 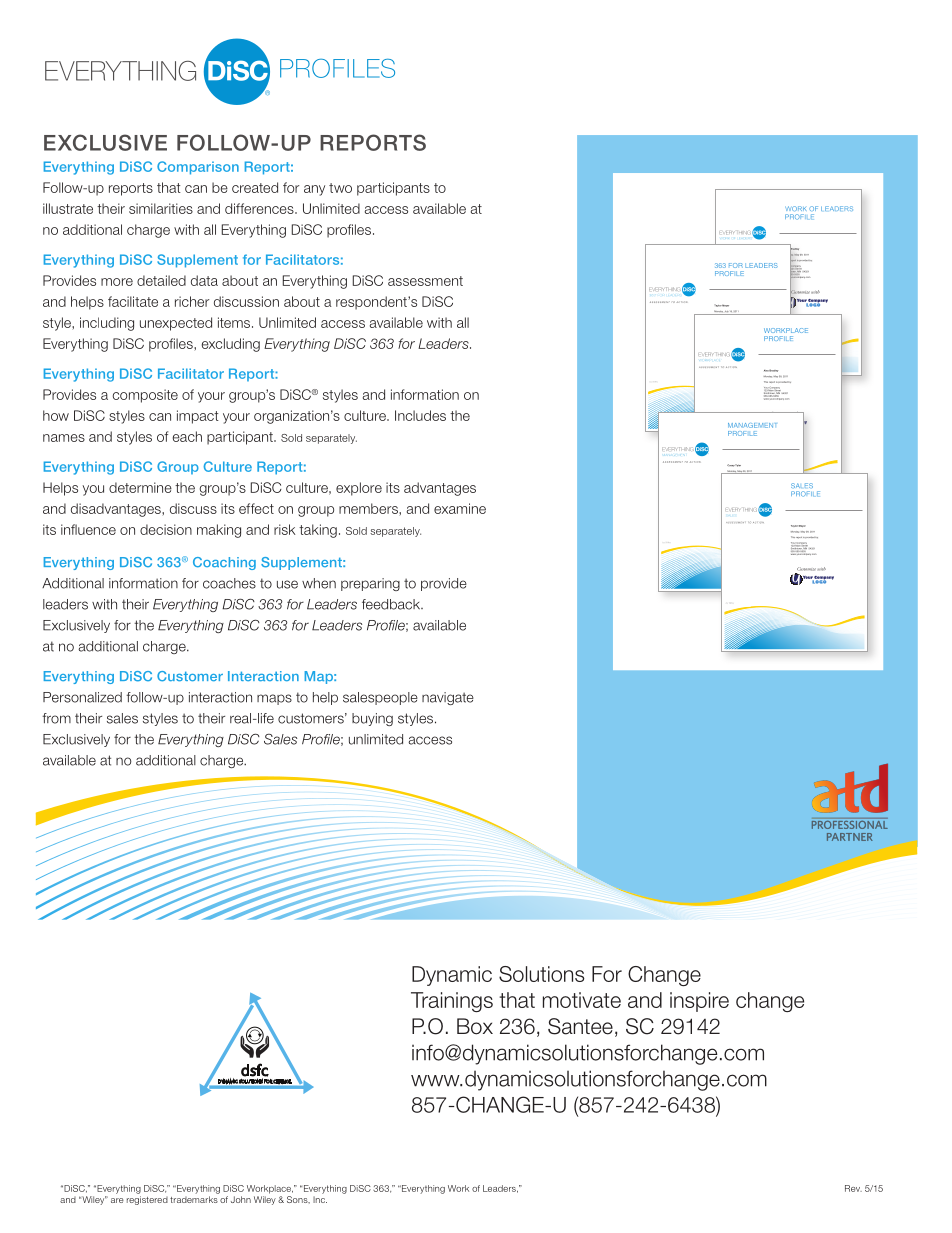 I want to click on decision, so click(x=166, y=529).
